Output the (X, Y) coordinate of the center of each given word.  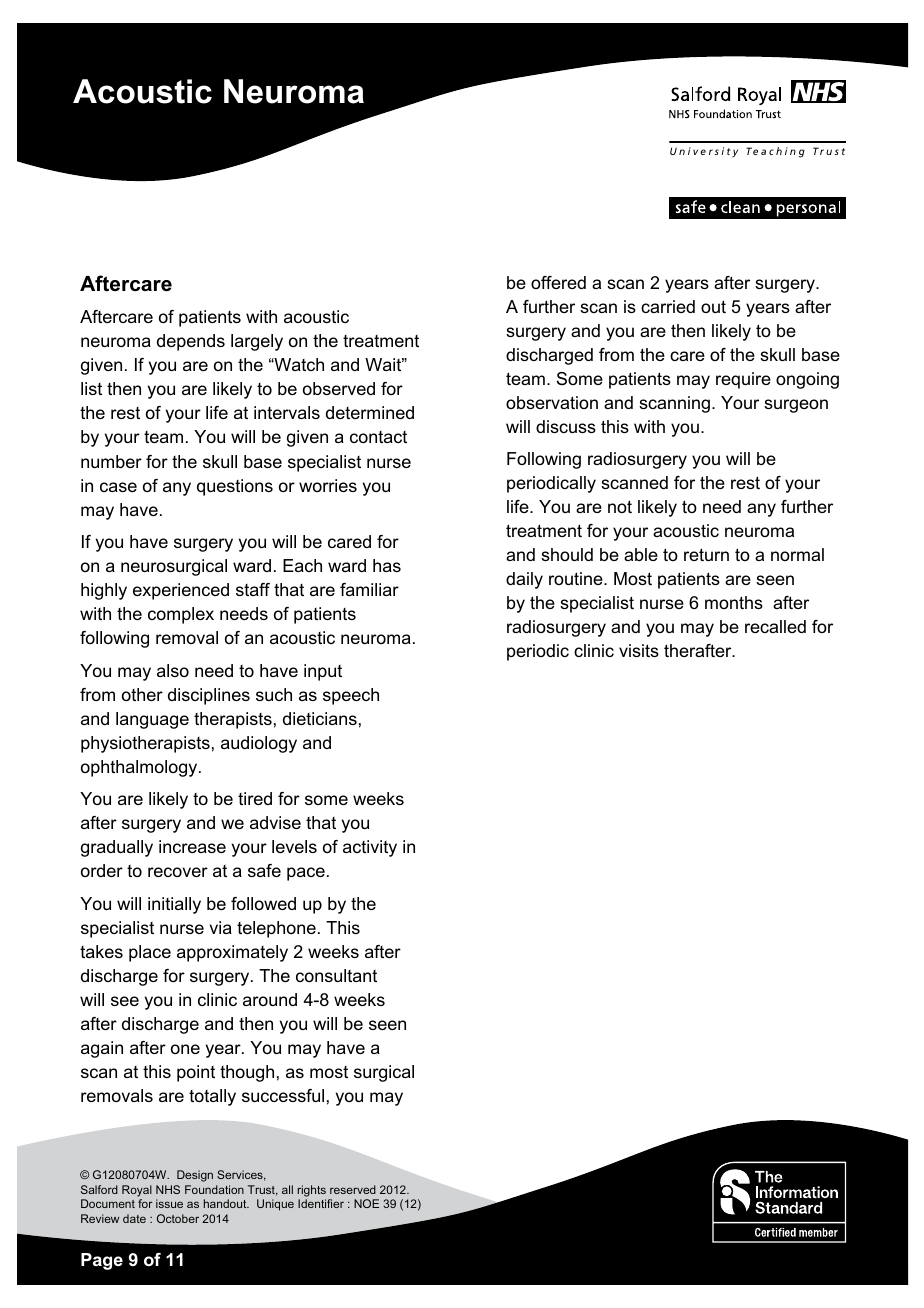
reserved (353, 1189)
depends (191, 342)
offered (558, 282)
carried (668, 306)
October (178, 1218)
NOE (366, 1203)
